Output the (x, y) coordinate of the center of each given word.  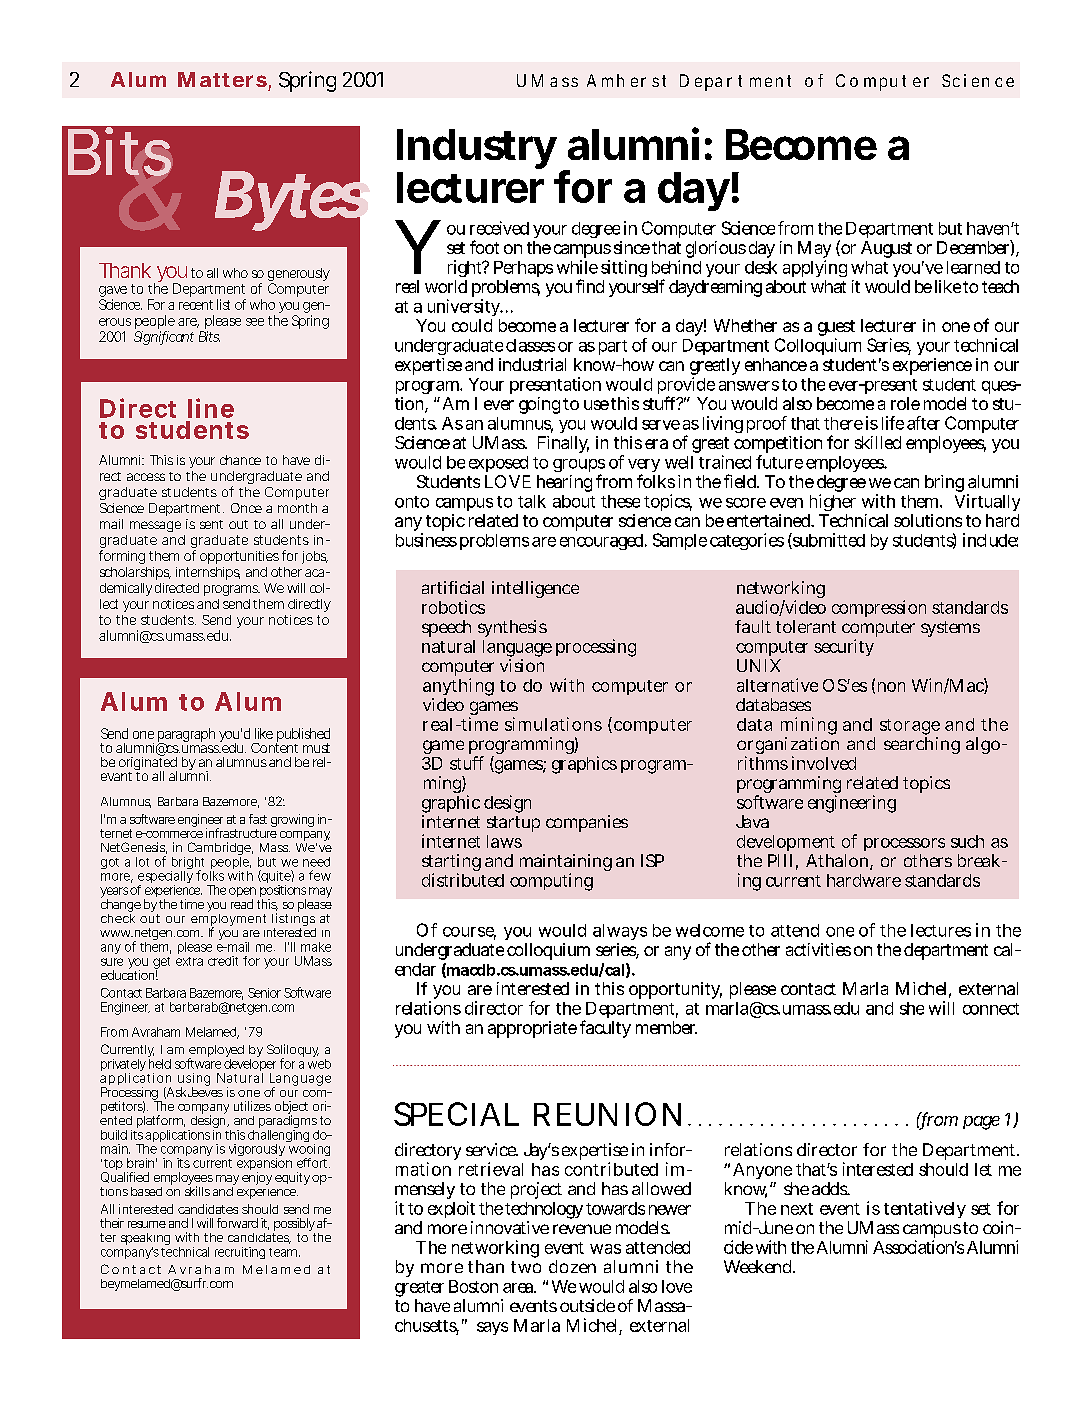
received (499, 228)
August (886, 249)
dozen (572, 1266)
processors (904, 846)
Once (246, 508)
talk (532, 501)
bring (946, 485)
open (242, 893)
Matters (222, 79)
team (284, 1252)
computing (551, 882)
